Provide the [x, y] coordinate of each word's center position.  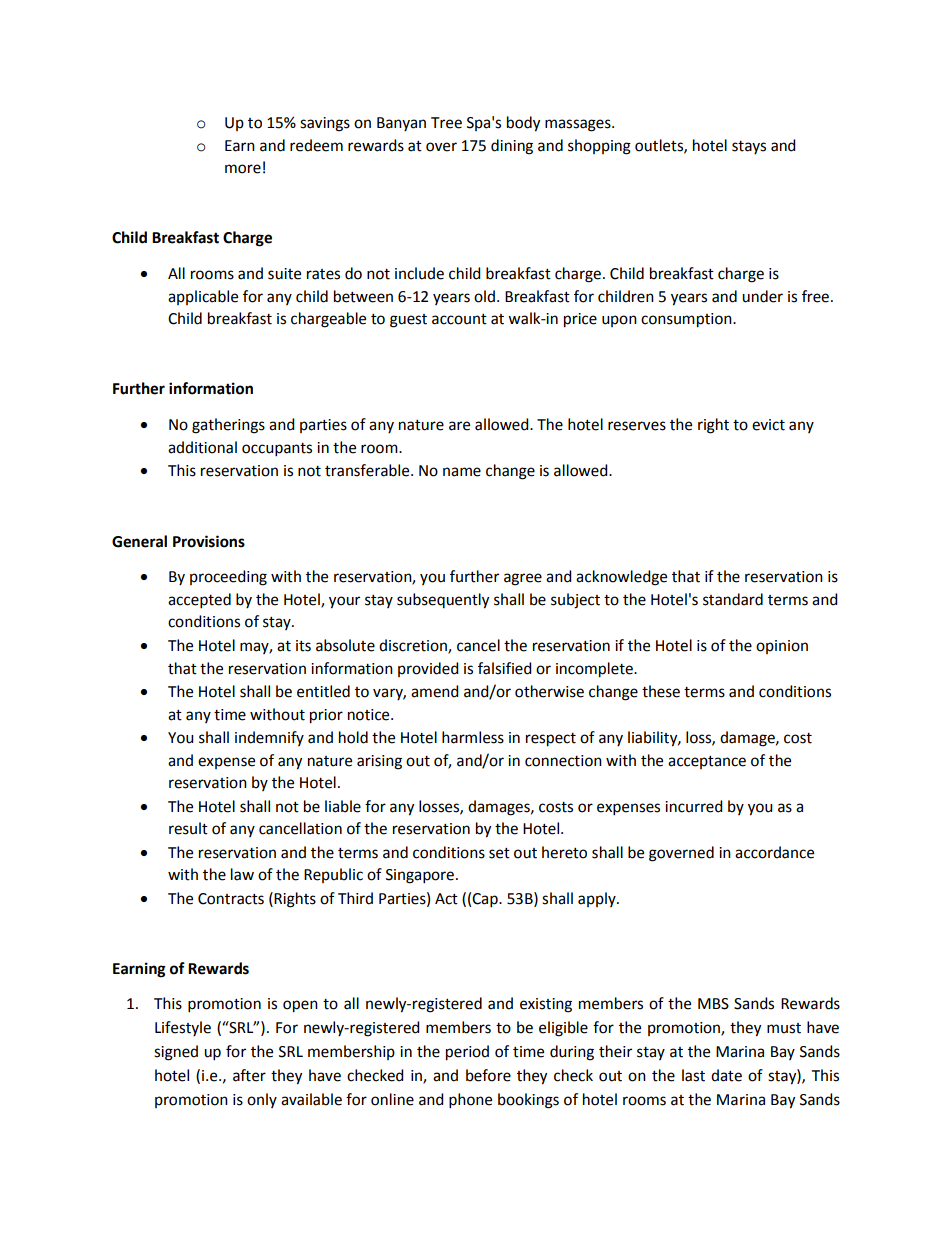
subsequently [443, 601]
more [243, 169]
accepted [199, 601]
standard [733, 599]
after [249, 1075]
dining [512, 147]
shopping [599, 147]
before [488, 1075]
